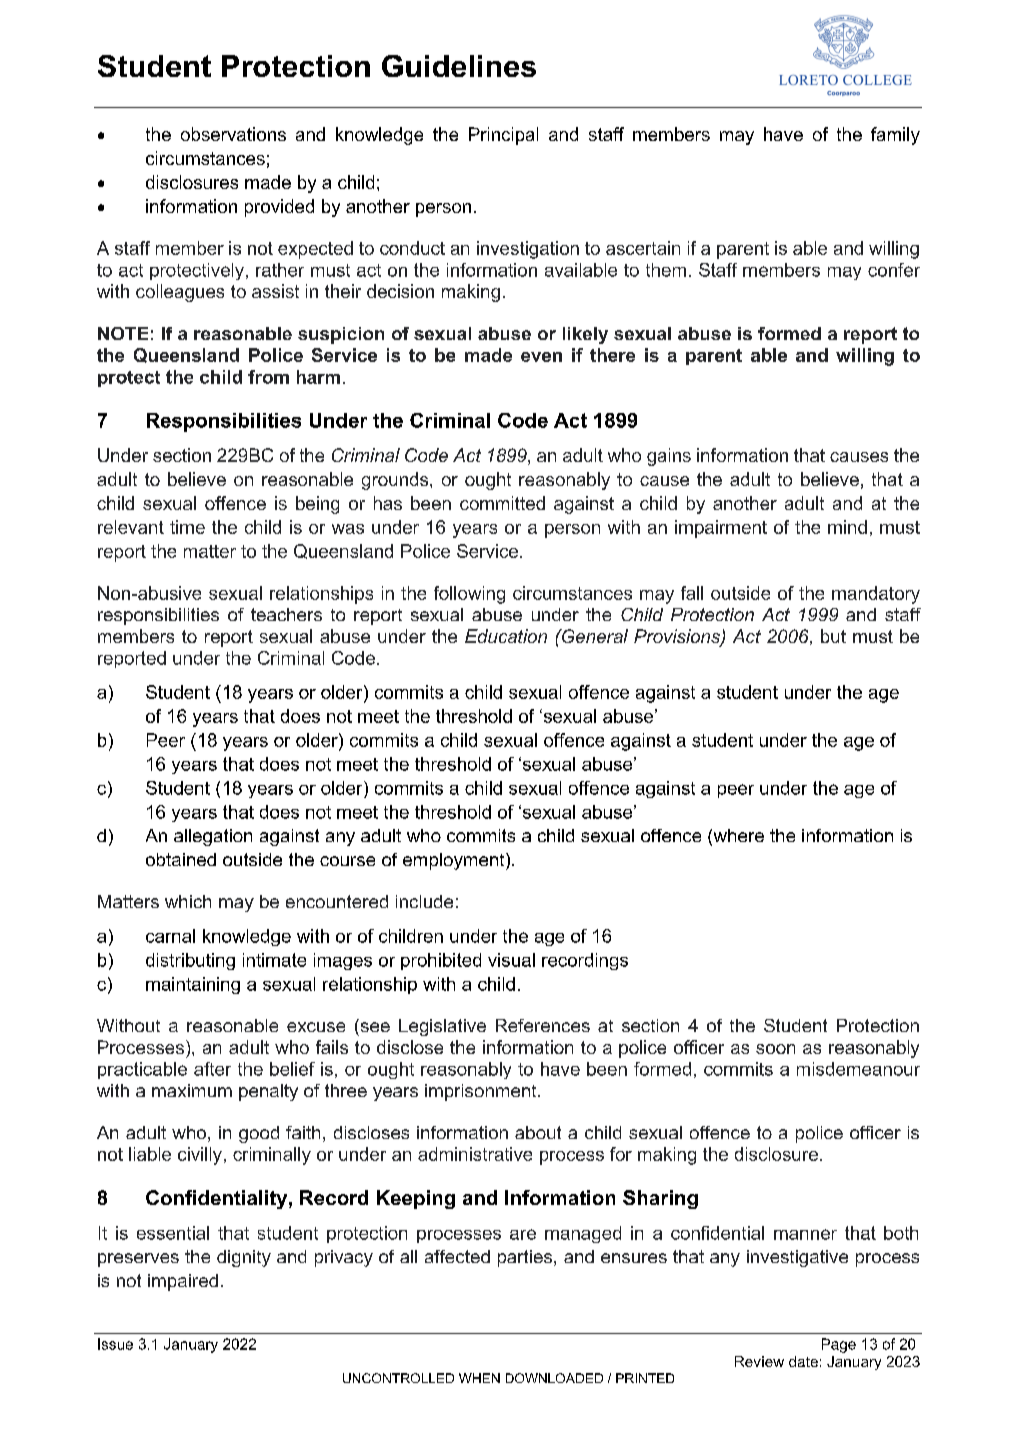 This screenshot has height=1438, width=1017. Describe the element at coordinates (506, 636) in the screenshot. I see `Education` at that location.
